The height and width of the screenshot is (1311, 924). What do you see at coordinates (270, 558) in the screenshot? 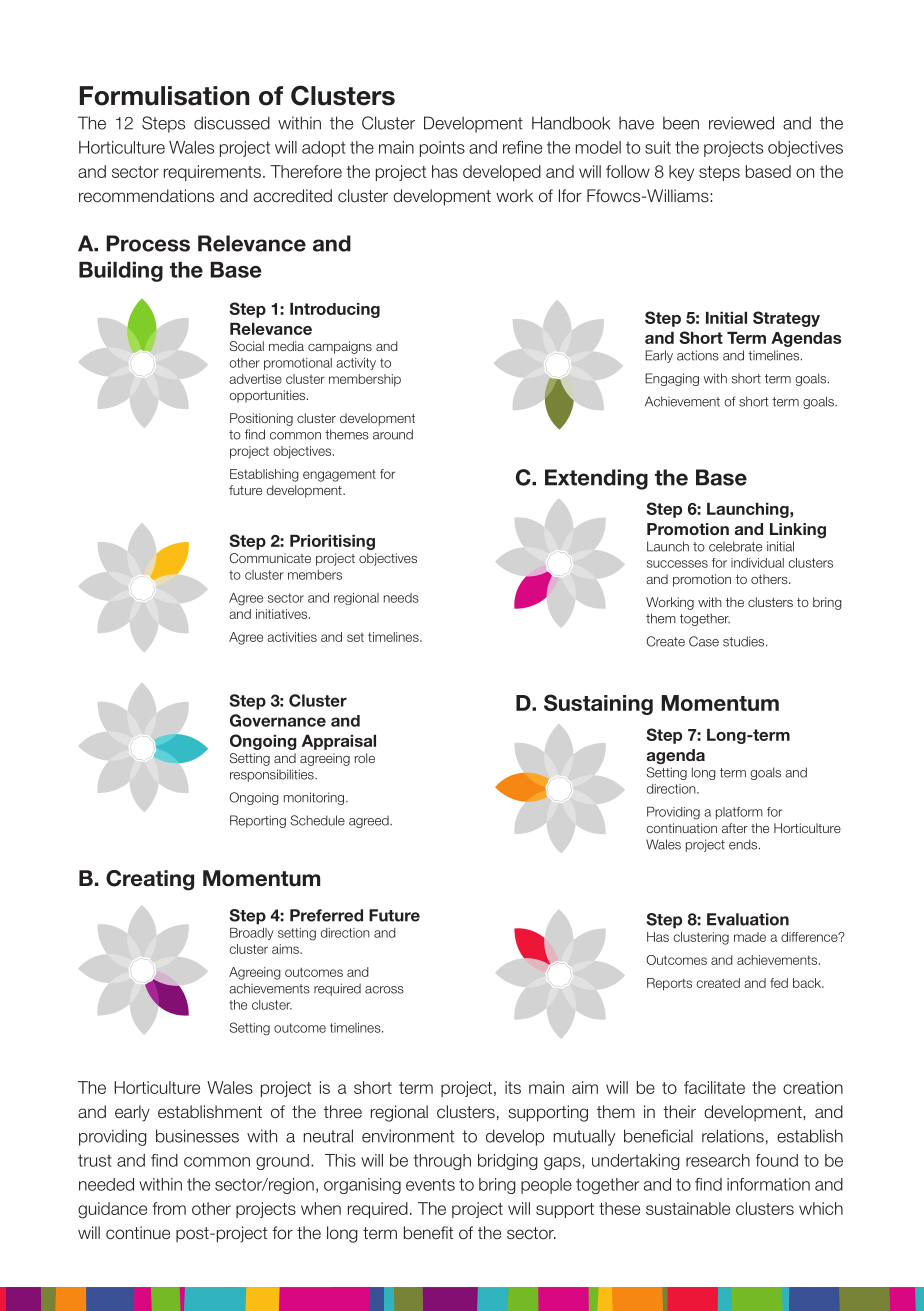
I see `Communicate` at bounding box center [270, 558].
